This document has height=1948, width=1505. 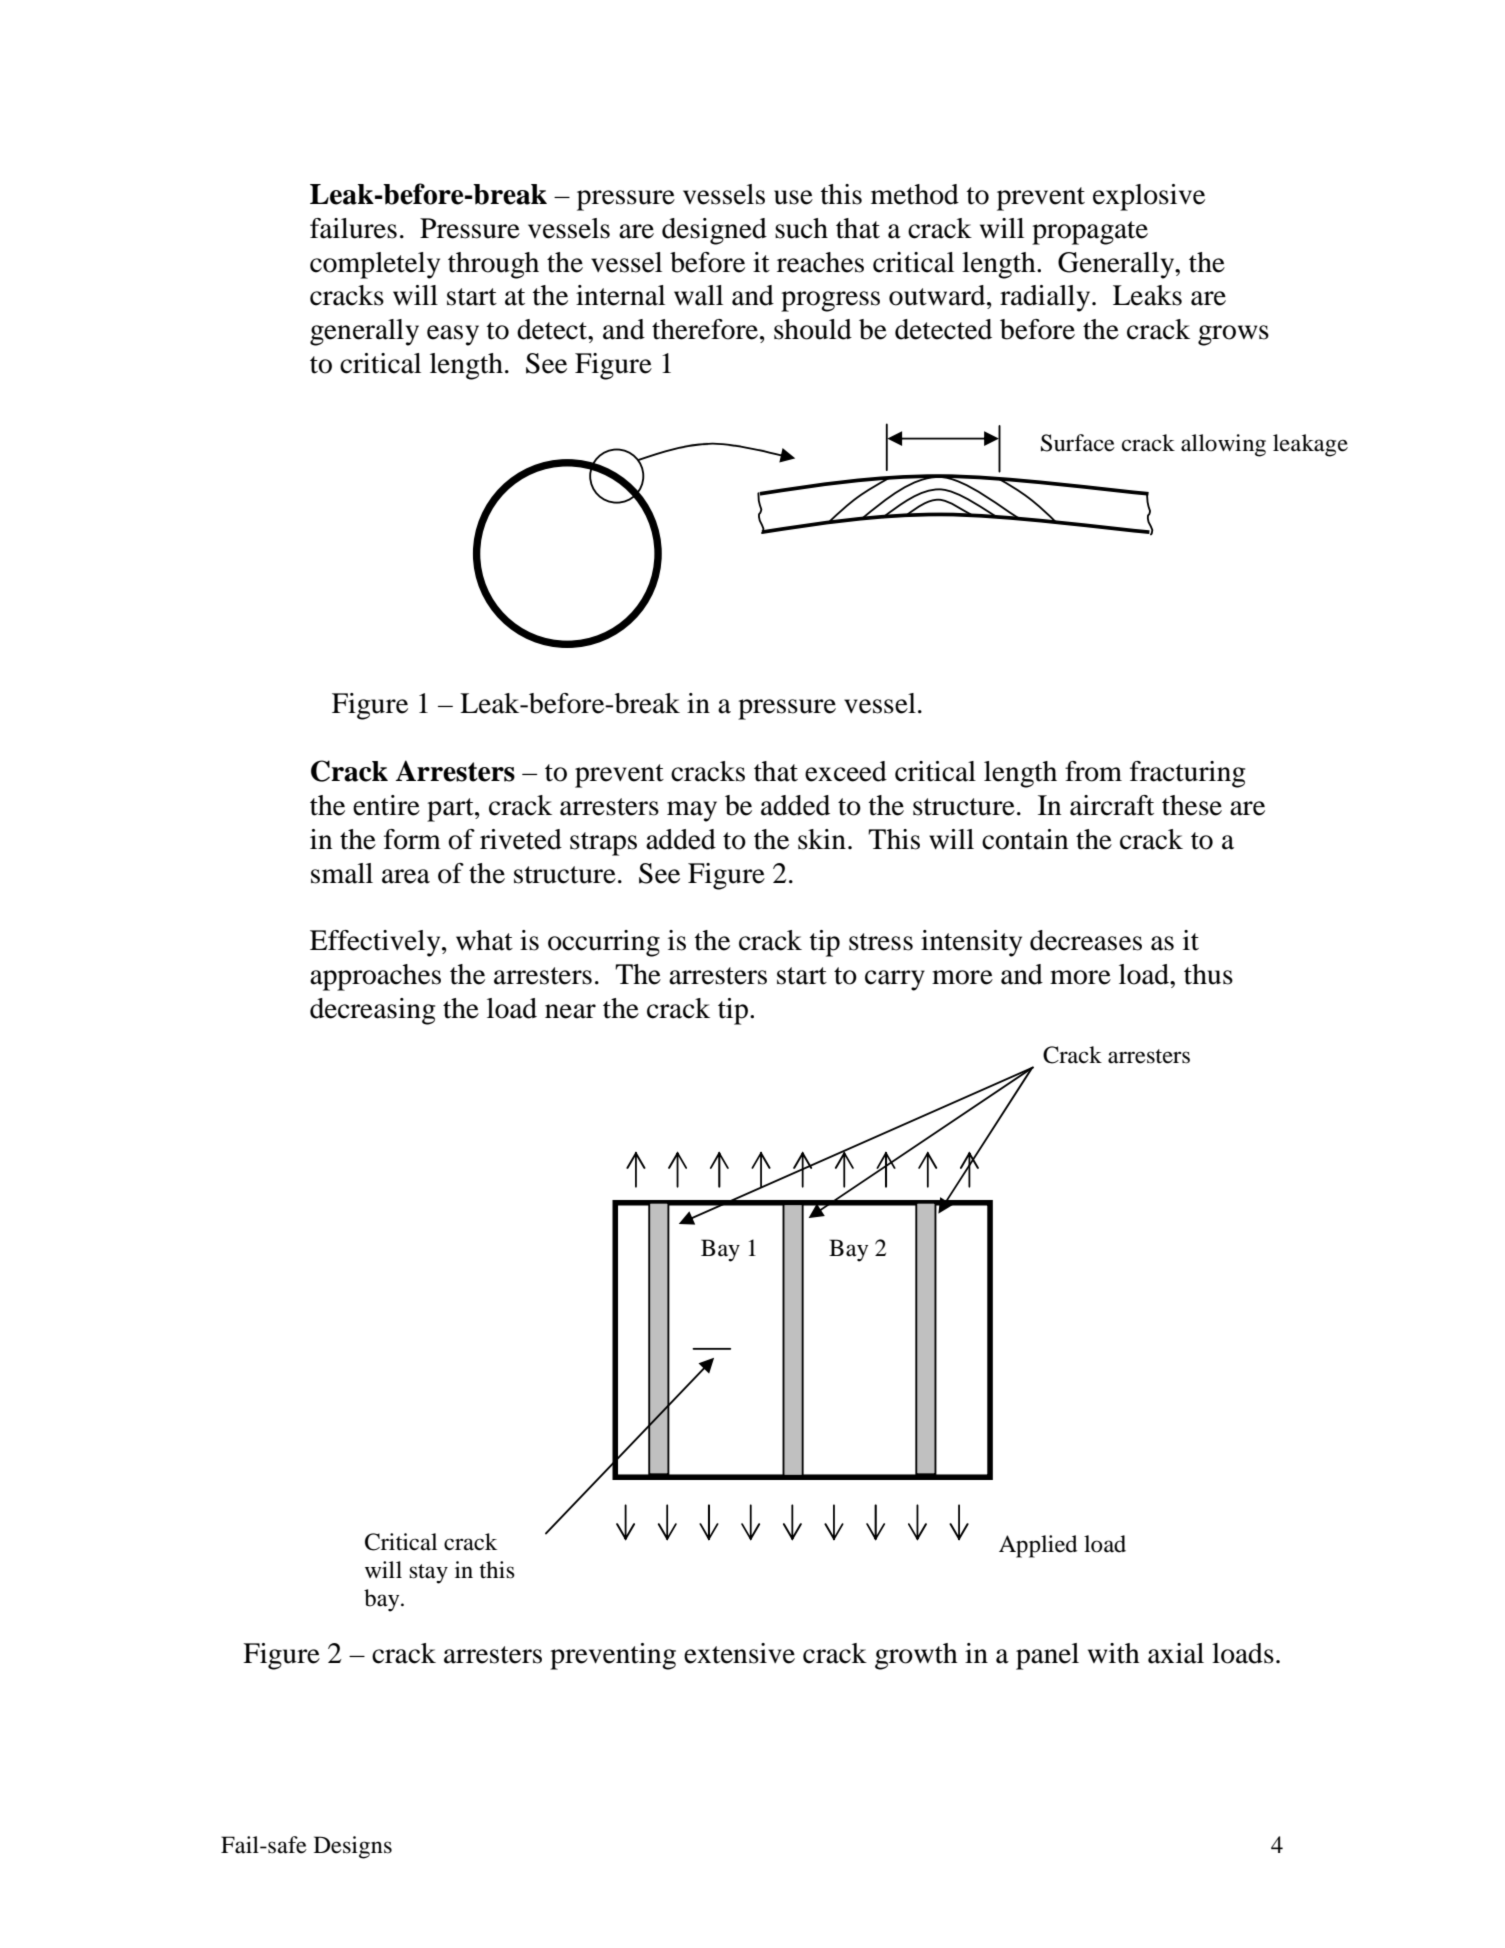 What do you see at coordinates (428, 1574) in the document?
I see `stay` at bounding box center [428, 1574].
